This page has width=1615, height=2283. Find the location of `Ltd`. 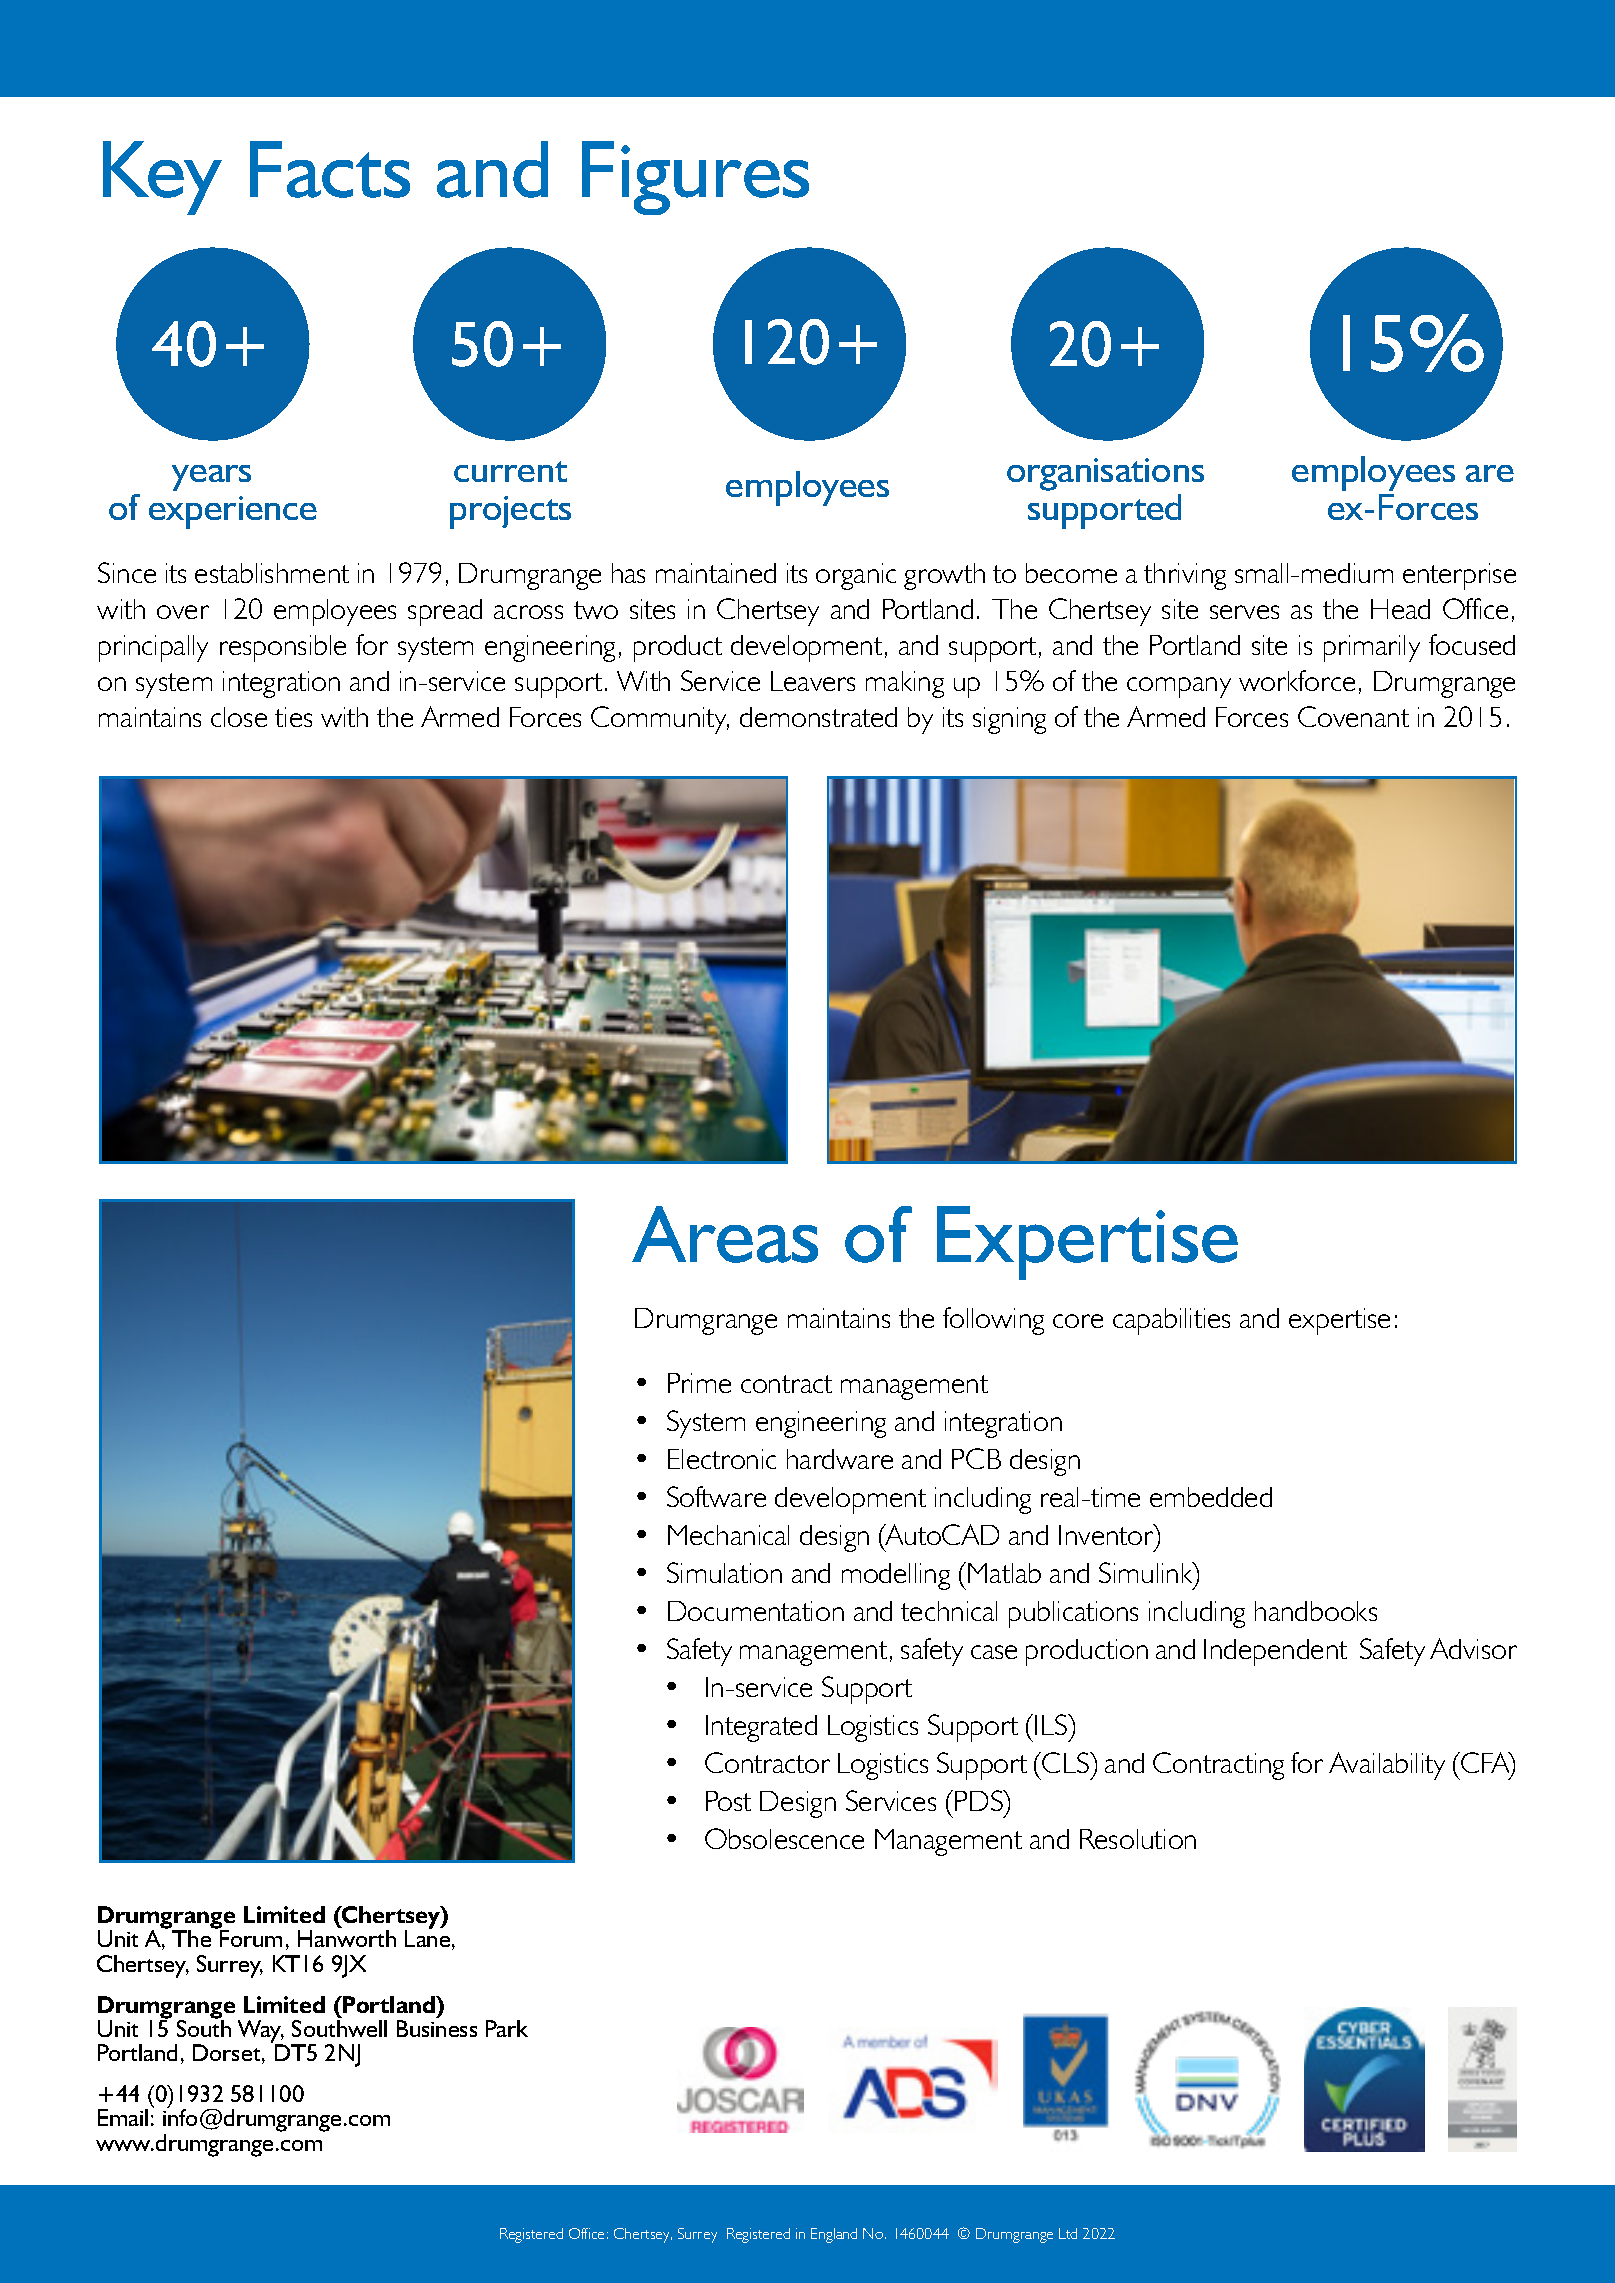

Ltd is located at coordinates (1068, 2233).
